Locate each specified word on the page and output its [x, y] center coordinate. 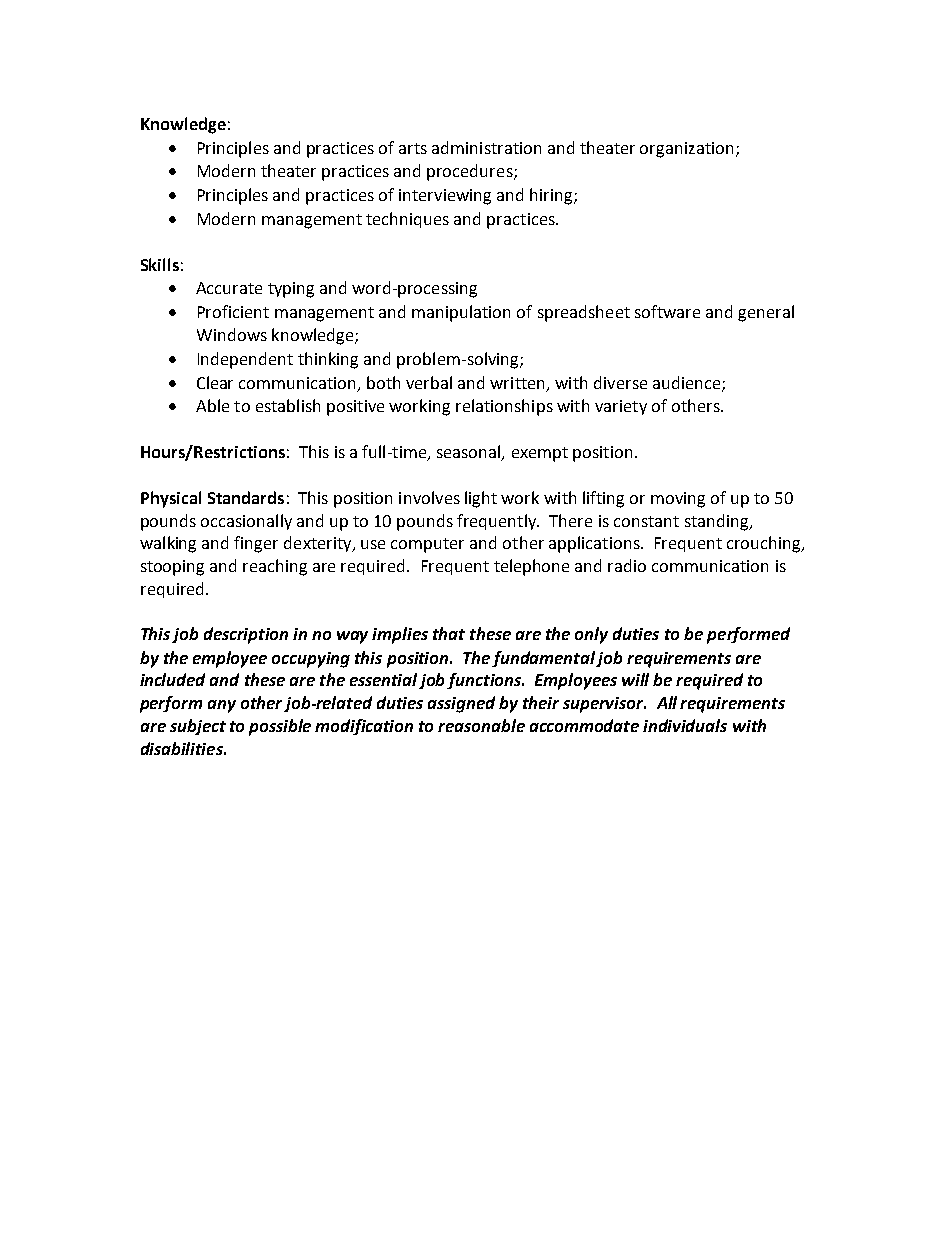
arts [413, 148]
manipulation [461, 313]
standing [718, 522]
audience [688, 383]
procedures [471, 172]
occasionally [246, 522]
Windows [232, 334]
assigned [461, 704]
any [222, 706]
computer [427, 545]
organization [686, 150]
